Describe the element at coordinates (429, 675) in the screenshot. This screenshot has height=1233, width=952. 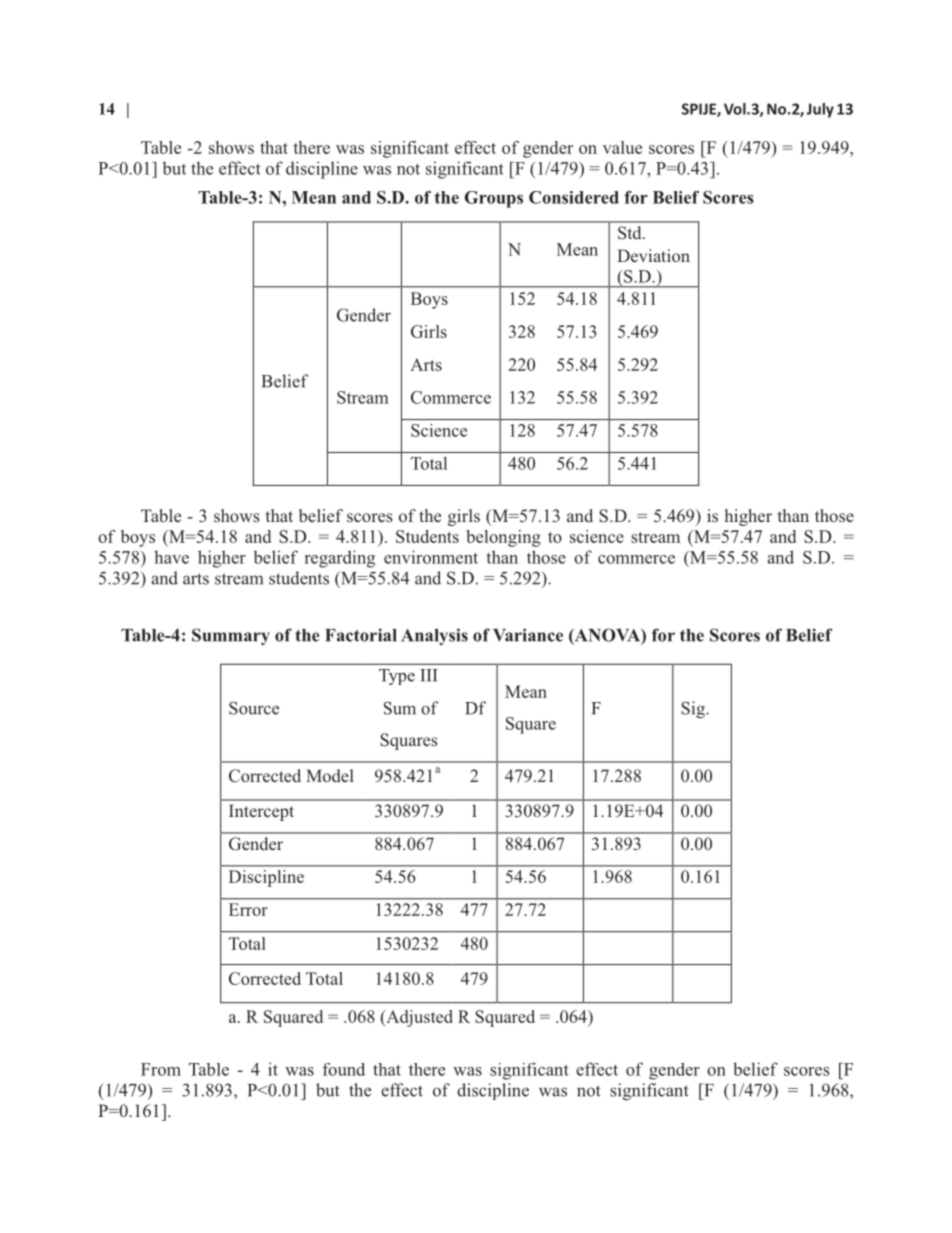
I see `III` at that location.
